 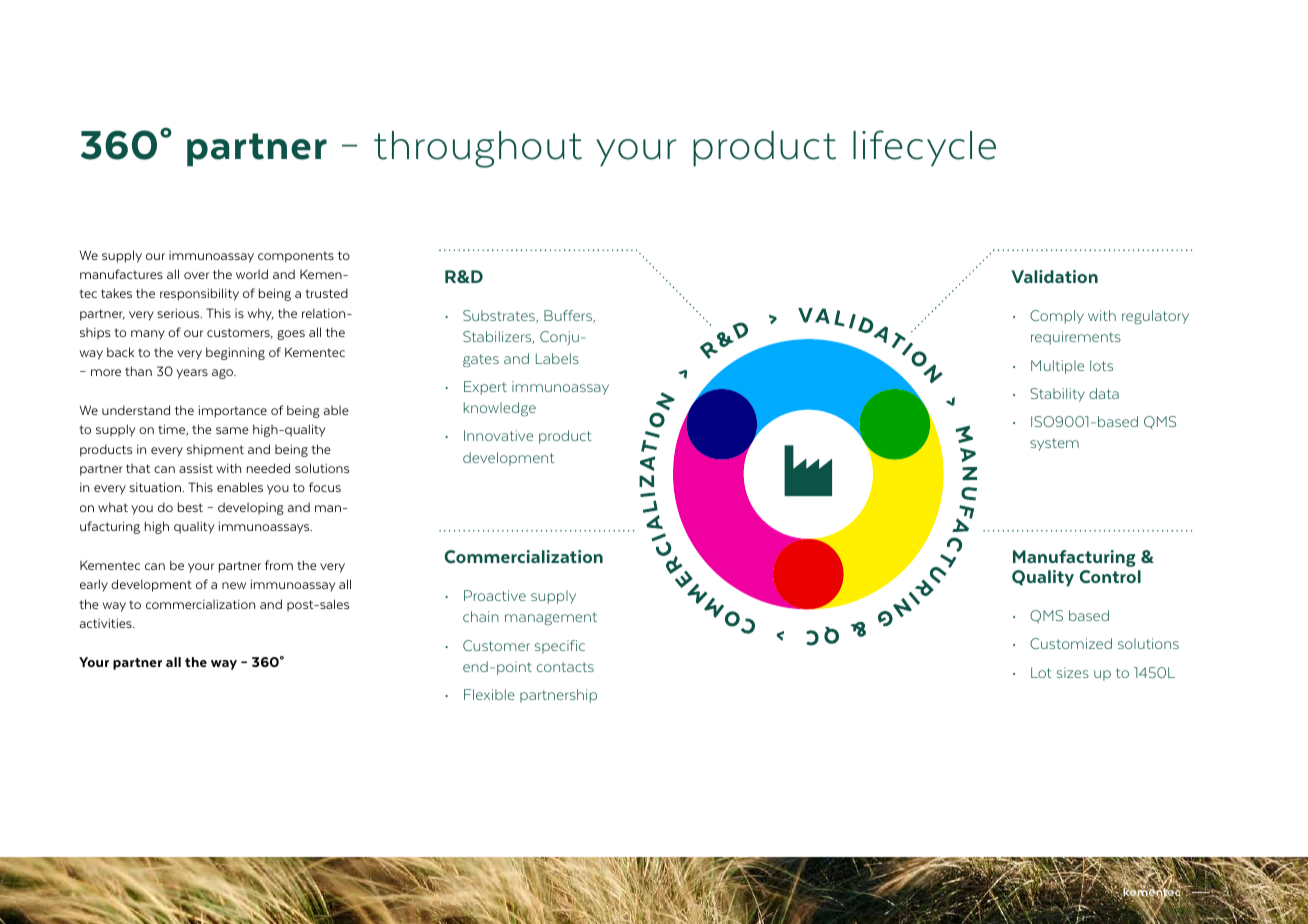 What do you see at coordinates (1054, 276) in the screenshot?
I see `Validation` at bounding box center [1054, 276].
